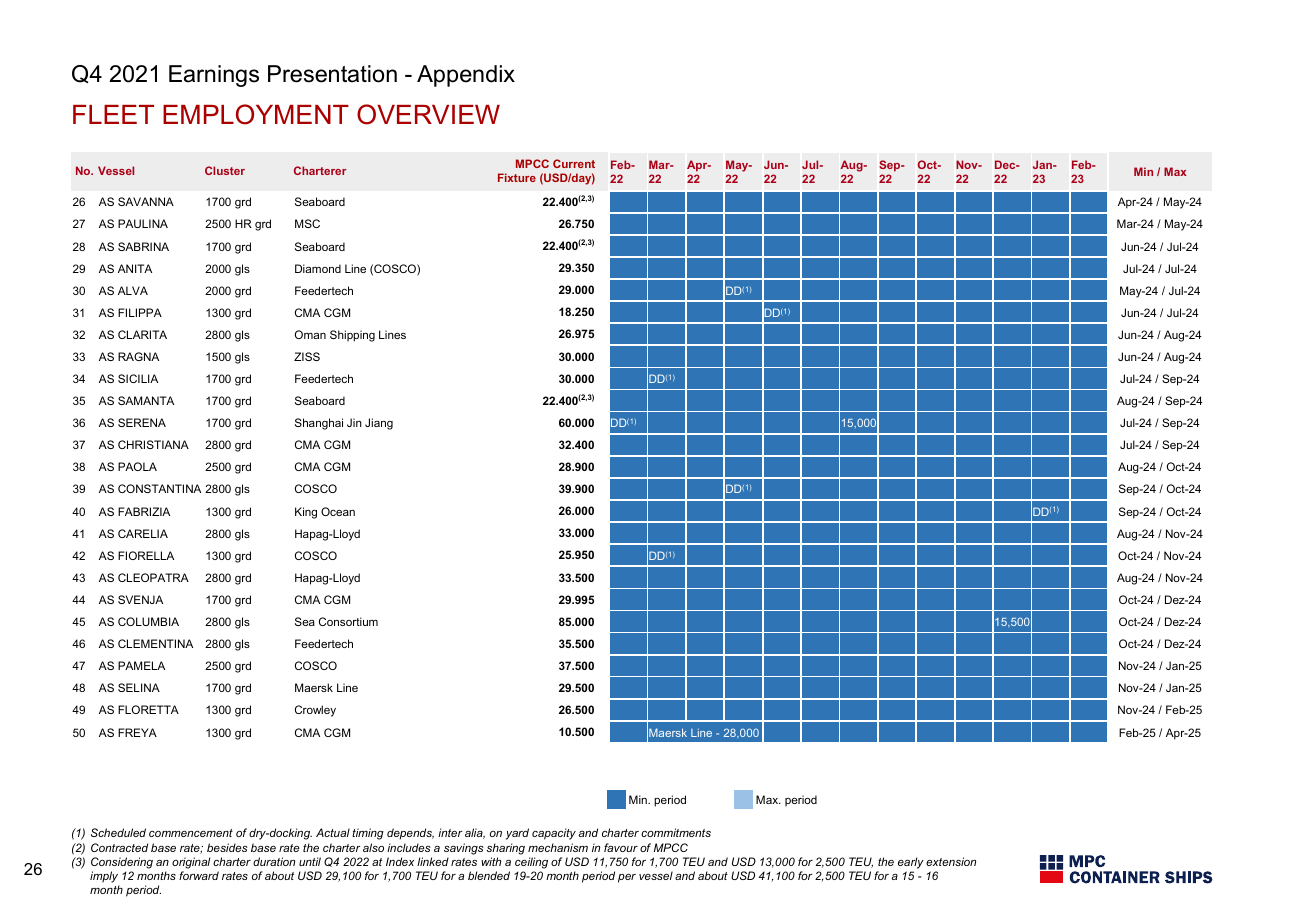 Image resolution: width=1308 pixels, height=924 pixels. I want to click on Jin, so click(354, 422).
